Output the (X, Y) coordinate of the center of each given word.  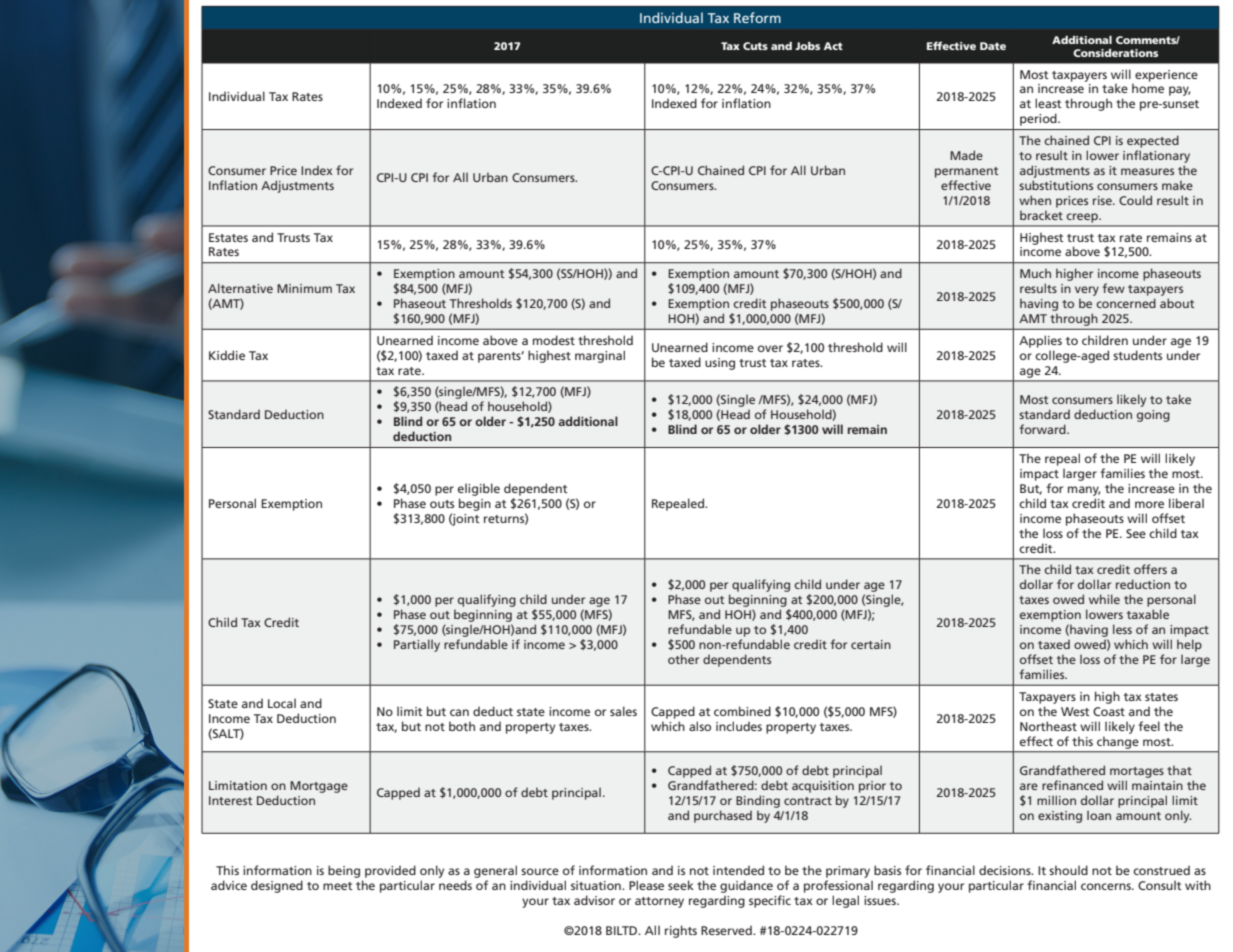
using (720, 364)
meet (338, 886)
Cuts (755, 46)
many (1084, 491)
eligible (479, 489)
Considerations (1115, 53)
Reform (757, 17)
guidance (746, 886)
